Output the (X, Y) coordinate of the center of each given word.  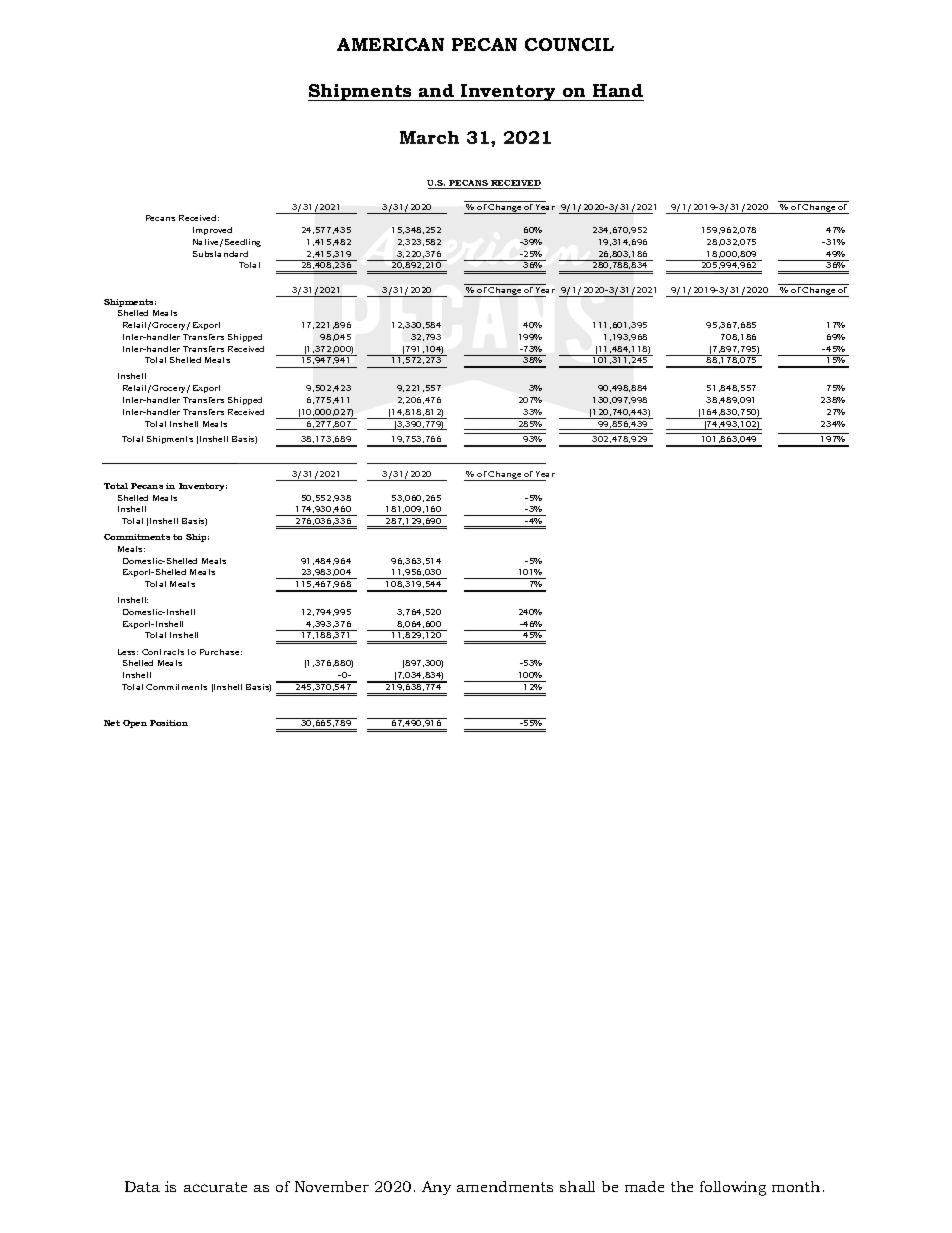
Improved (212, 231)
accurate (215, 1187)
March (429, 137)
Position (169, 723)
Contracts (163, 652)
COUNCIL (569, 44)
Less (128, 652)
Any (436, 1188)
